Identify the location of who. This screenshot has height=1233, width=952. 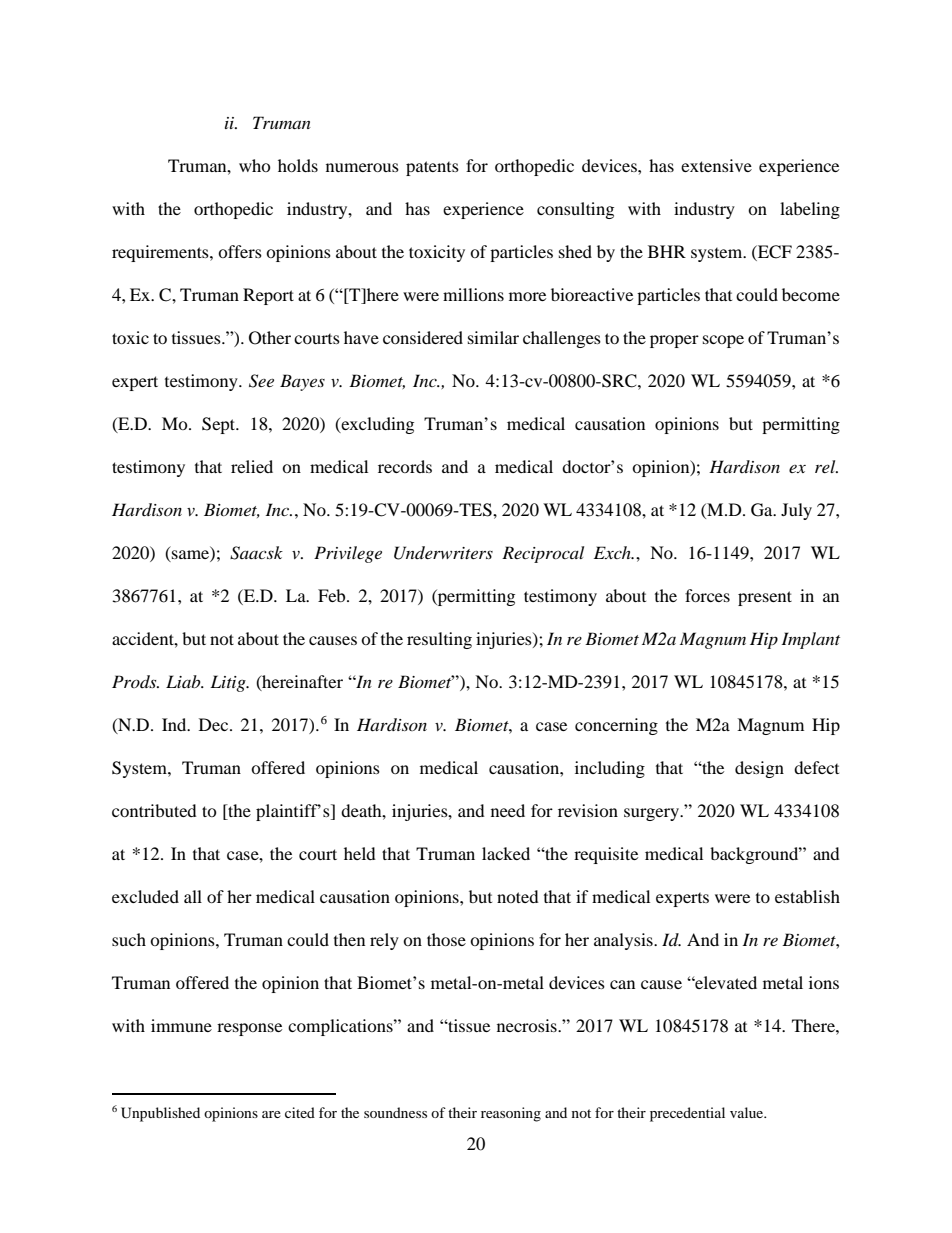
(255, 165).
